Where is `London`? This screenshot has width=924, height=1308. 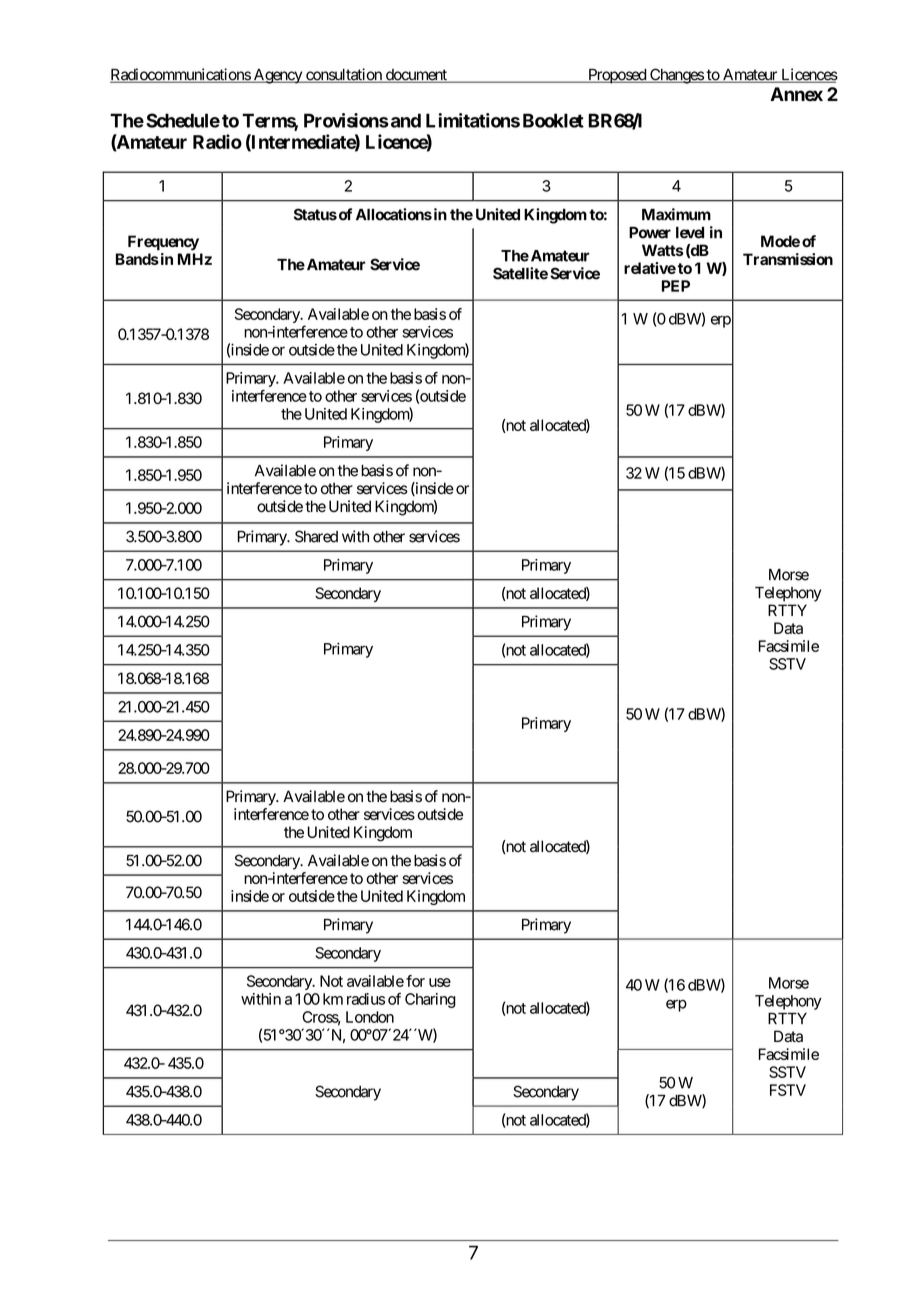 London is located at coordinates (370, 1017).
